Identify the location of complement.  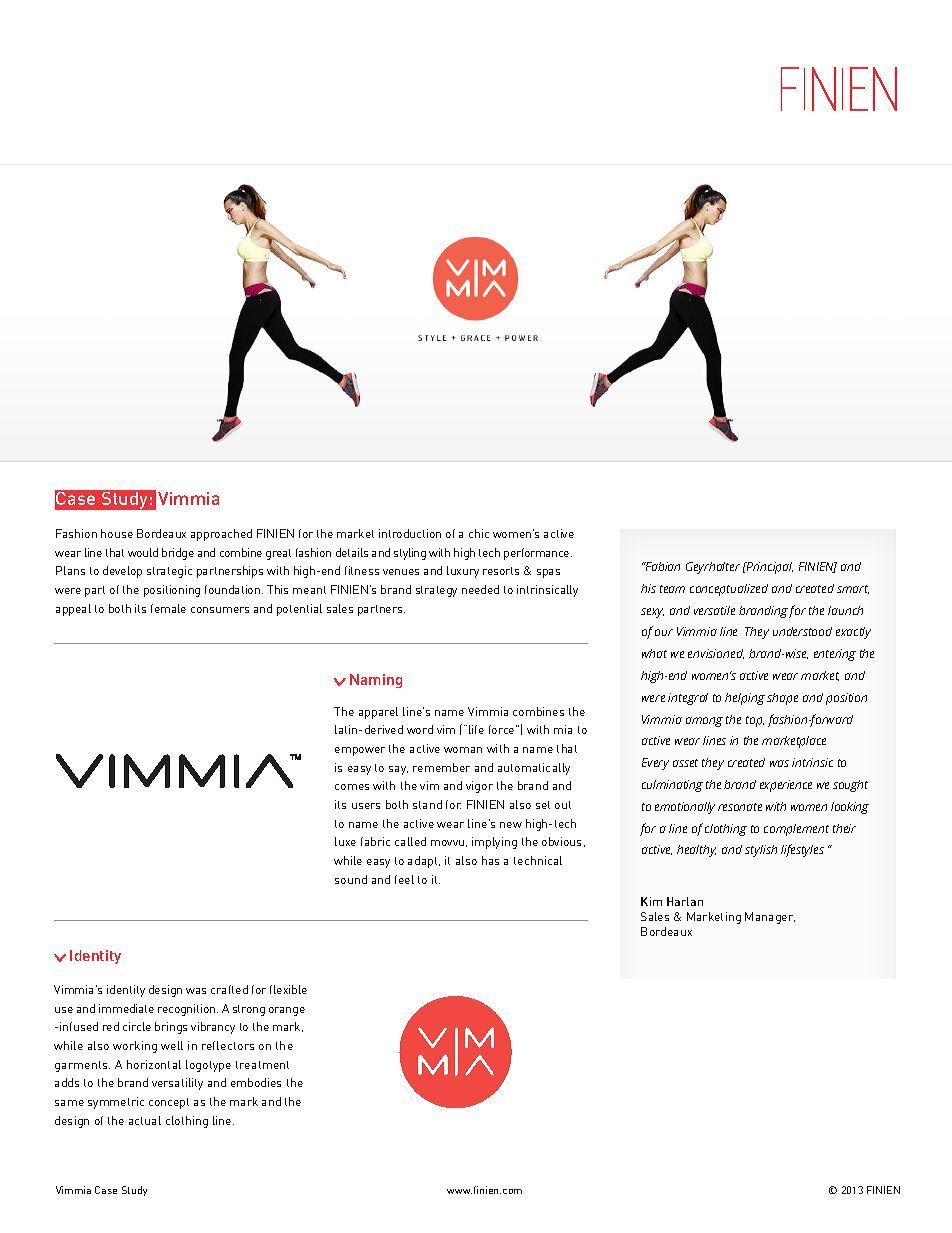
(796, 830).
